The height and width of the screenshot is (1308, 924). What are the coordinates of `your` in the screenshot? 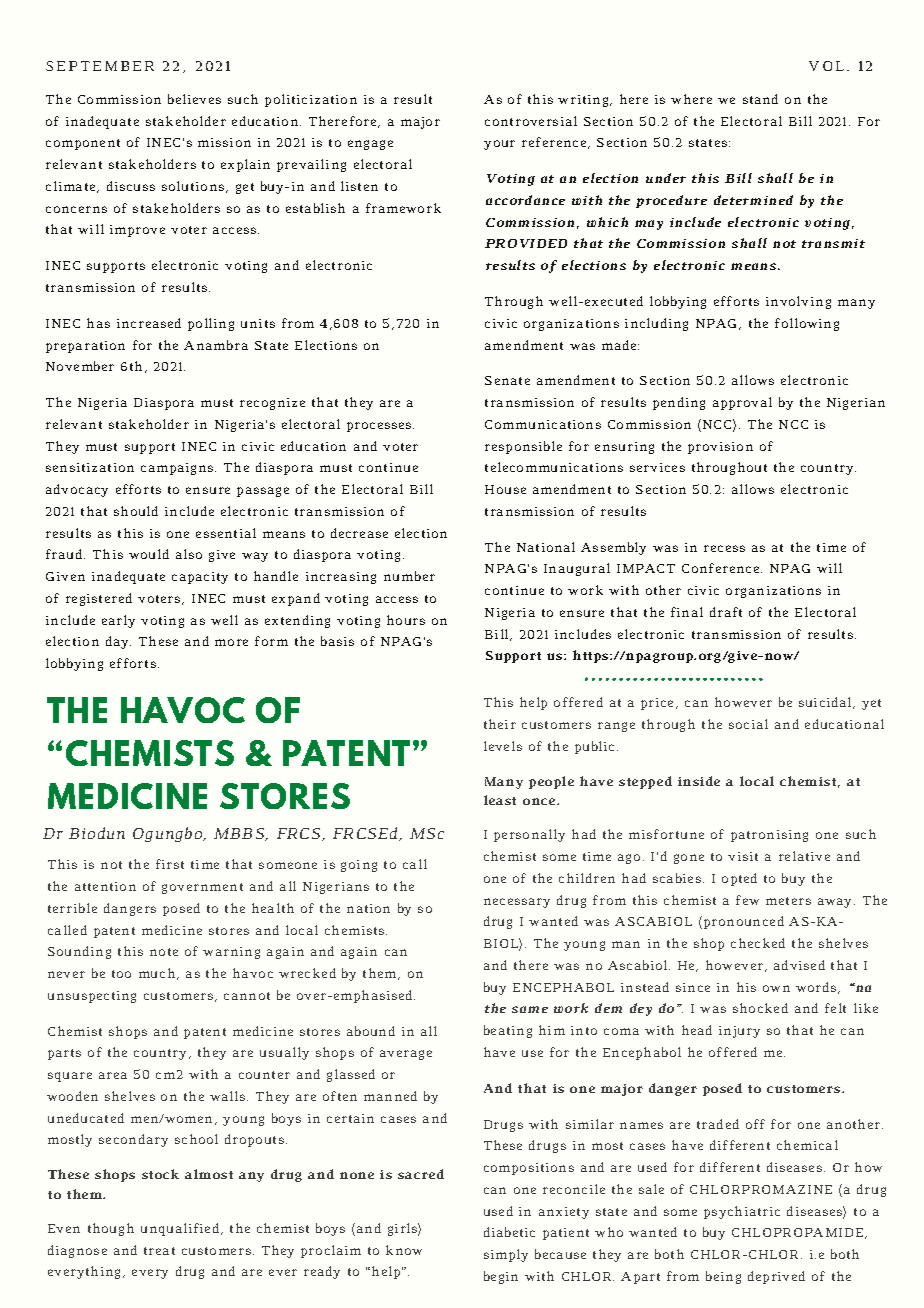 It's located at (499, 145).
